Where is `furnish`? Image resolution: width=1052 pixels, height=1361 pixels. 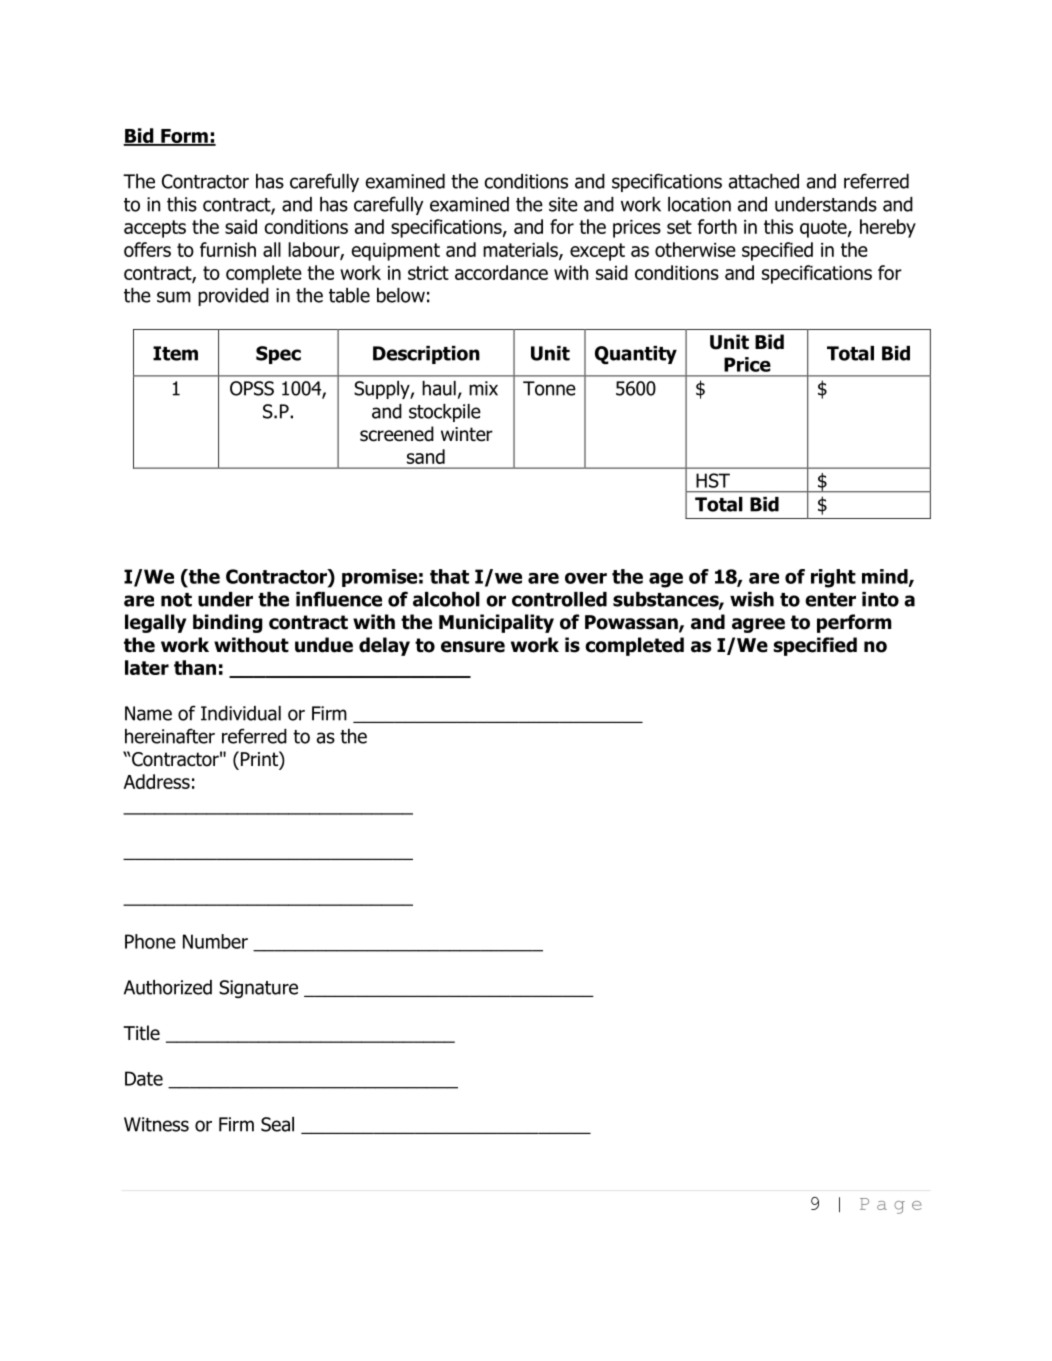
furnish is located at coordinates (228, 249).
